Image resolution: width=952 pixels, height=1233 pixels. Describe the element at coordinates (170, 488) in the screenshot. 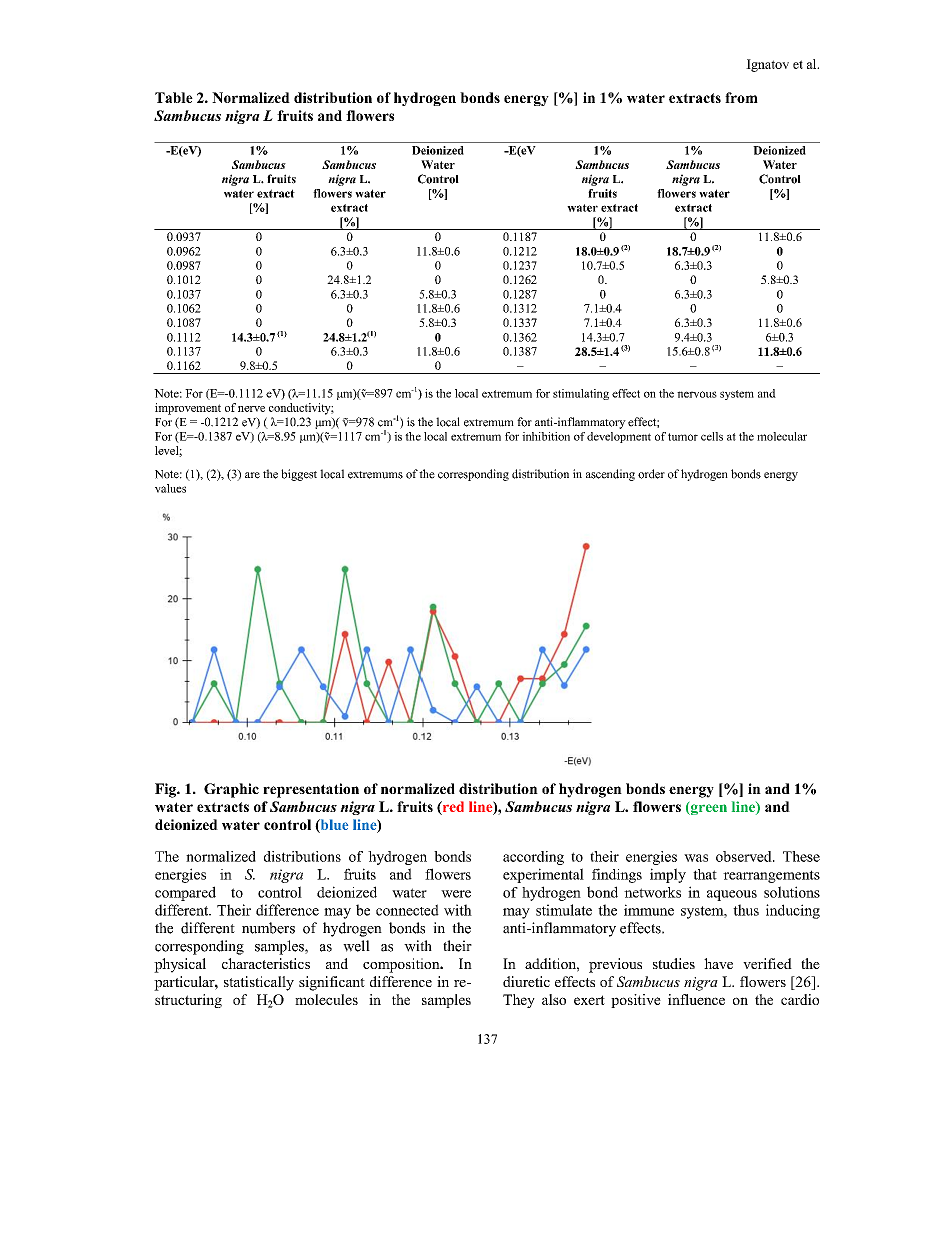

I see `values` at that location.
